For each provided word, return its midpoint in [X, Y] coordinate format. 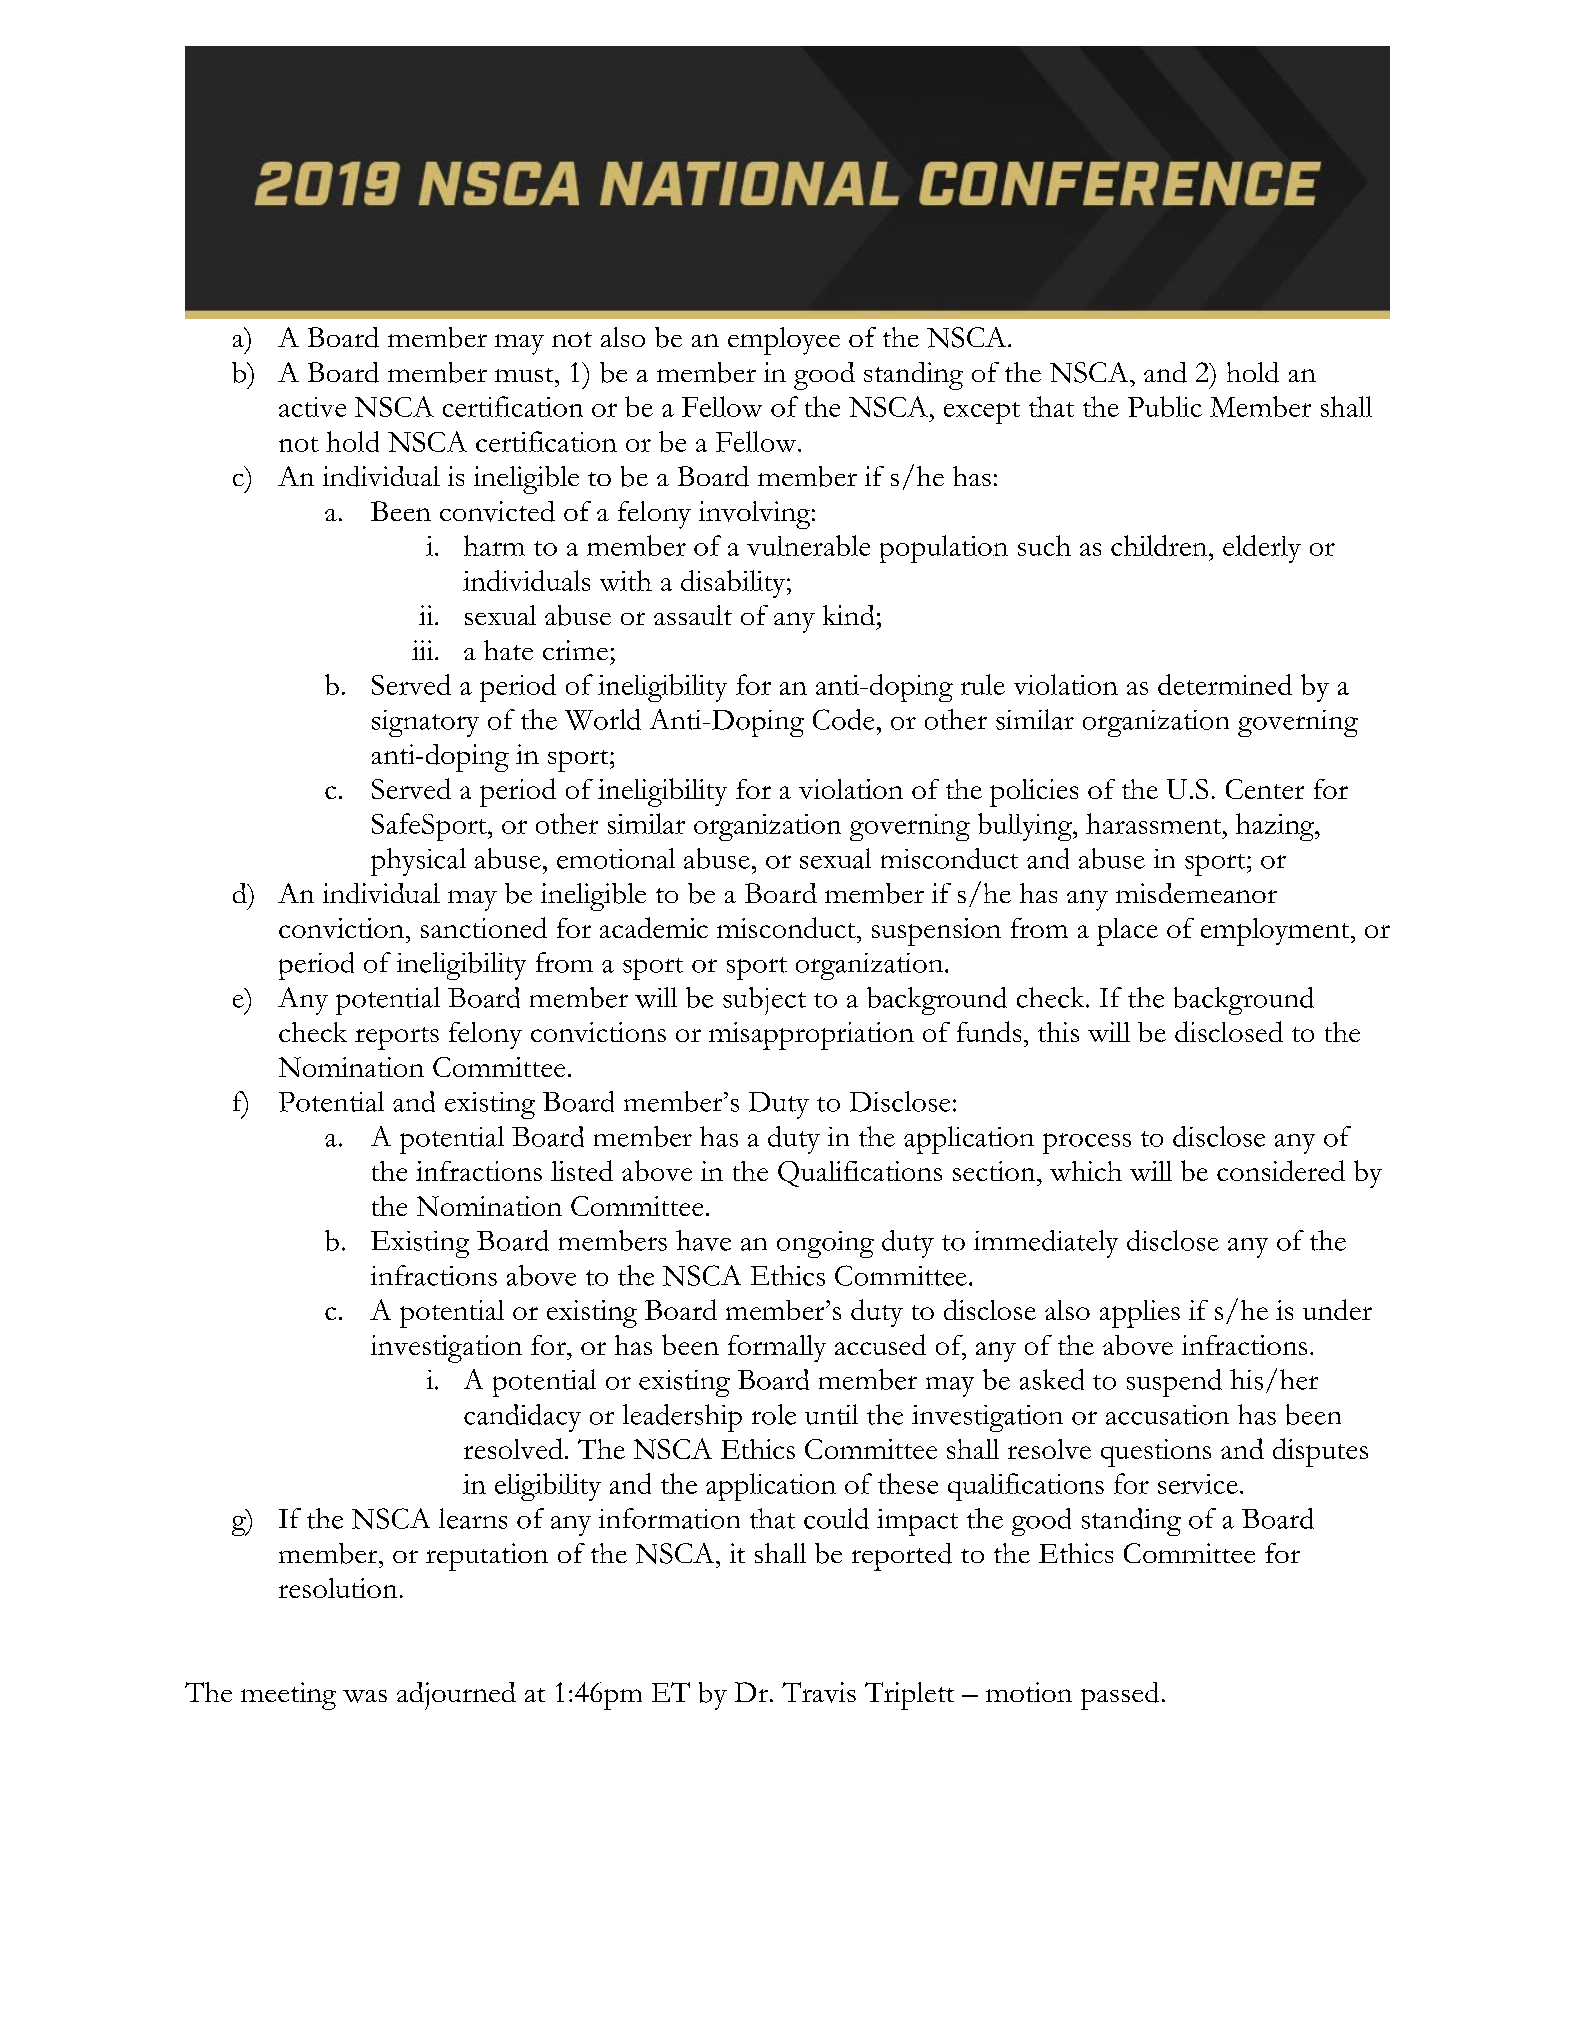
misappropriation [811, 1036]
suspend [1174, 1383]
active [312, 407]
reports [397, 1038]
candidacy [522, 1418]
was [365, 1696]
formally [777, 1348]
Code [843, 719]
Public [1165, 406]
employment [1276, 932]
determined [1225, 684]
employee [784, 341]
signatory [425, 723]
